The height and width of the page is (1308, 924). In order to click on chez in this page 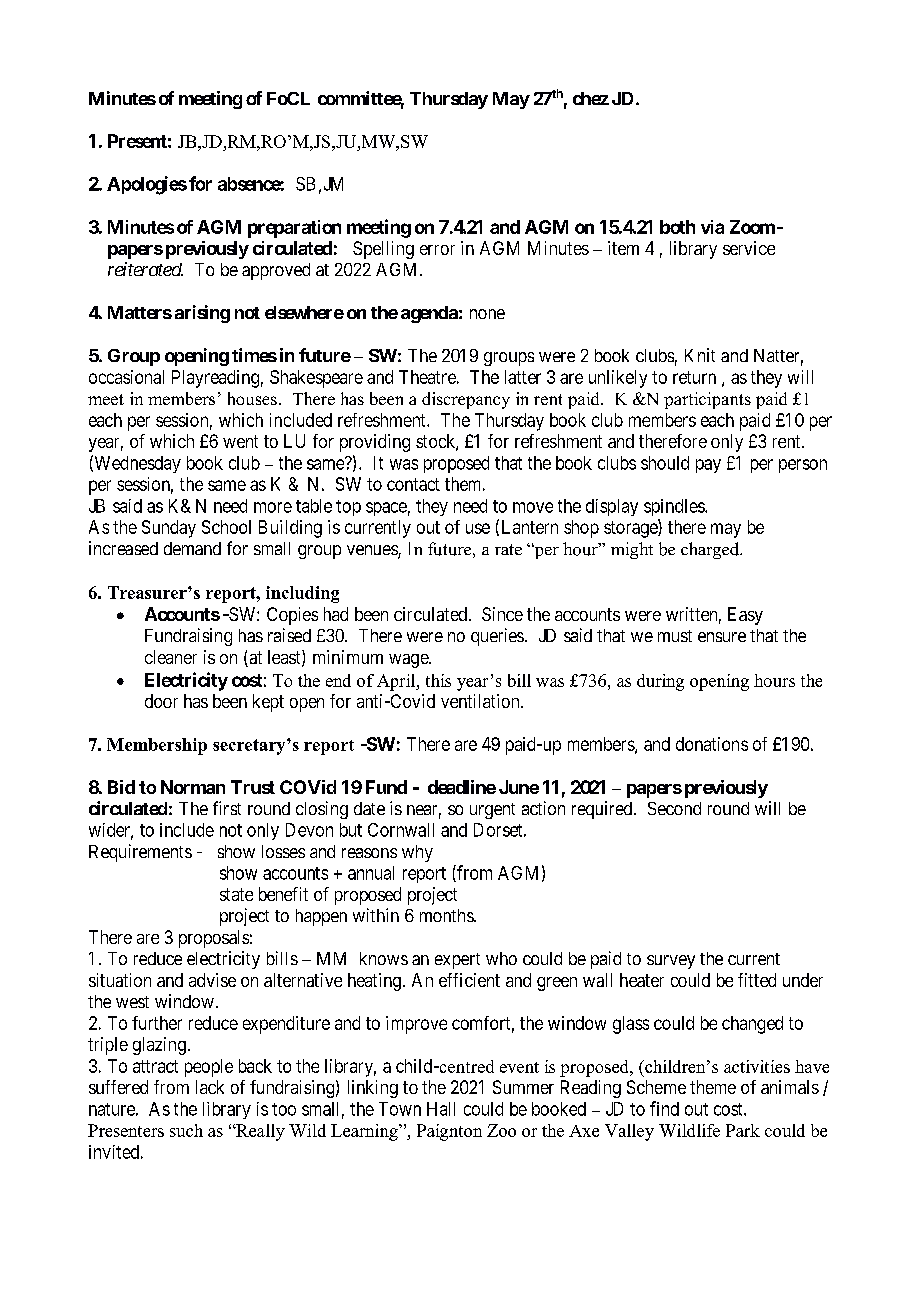, I will do `click(591, 98)`.
